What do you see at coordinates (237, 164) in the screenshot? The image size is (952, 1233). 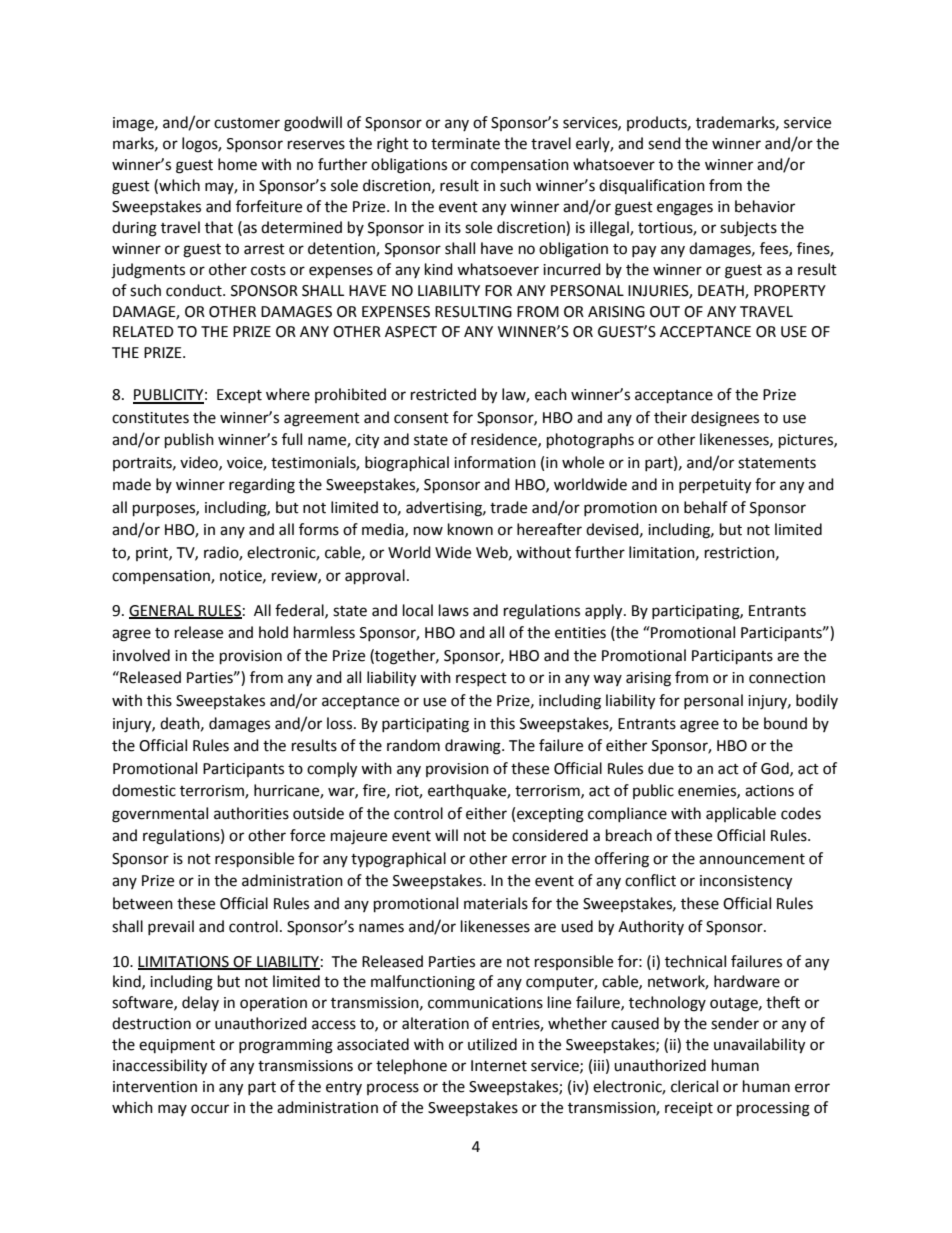 I see `home` at bounding box center [237, 164].
